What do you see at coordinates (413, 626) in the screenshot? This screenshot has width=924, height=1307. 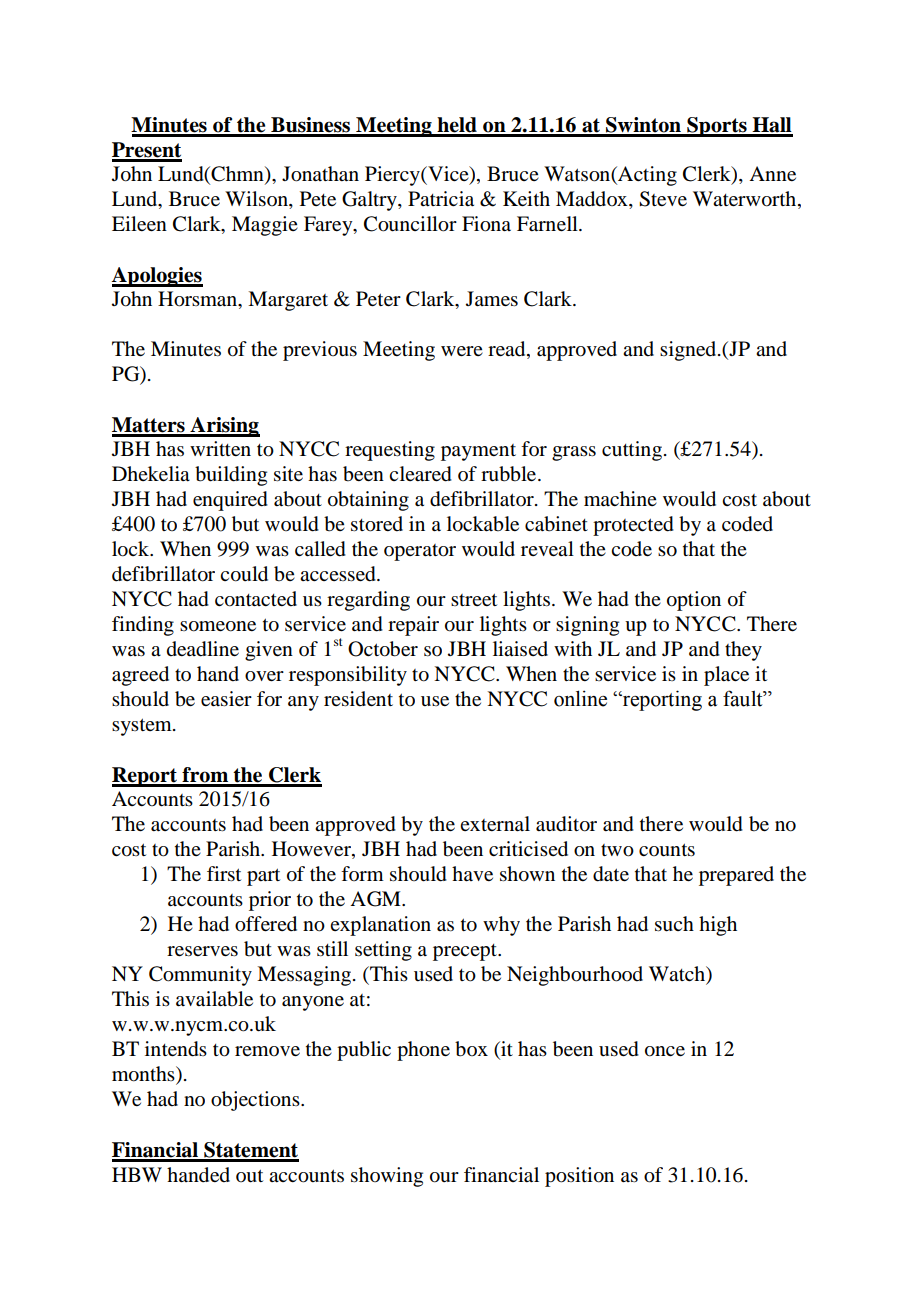 I see `repair` at bounding box center [413, 626].
